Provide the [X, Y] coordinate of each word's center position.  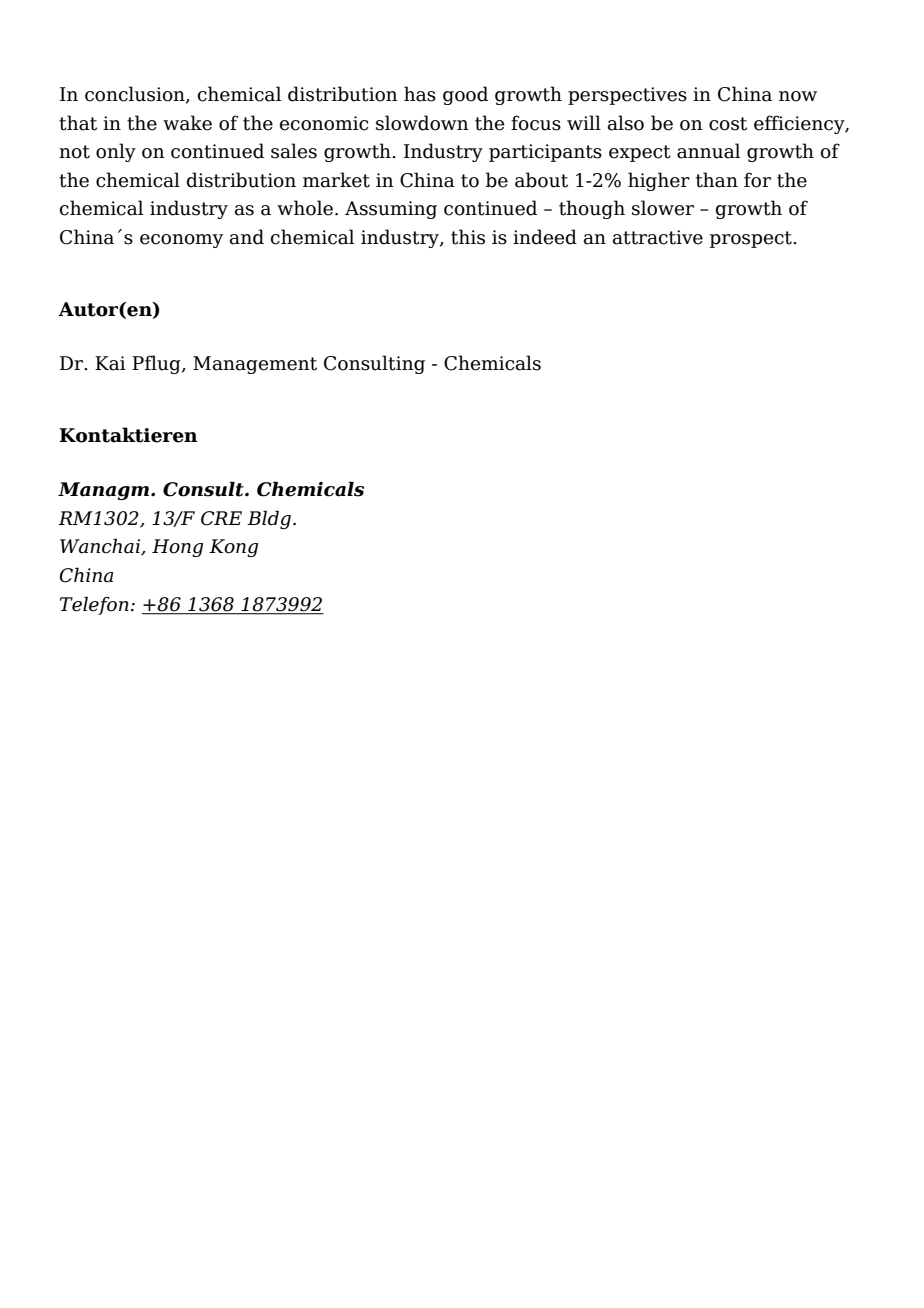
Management [255, 365]
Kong [233, 548]
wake [187, 123]
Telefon [94, 605]
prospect [752, 239]
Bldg [269, 519]
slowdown [422, 123]
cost [728, 124]
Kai [110, 363]
